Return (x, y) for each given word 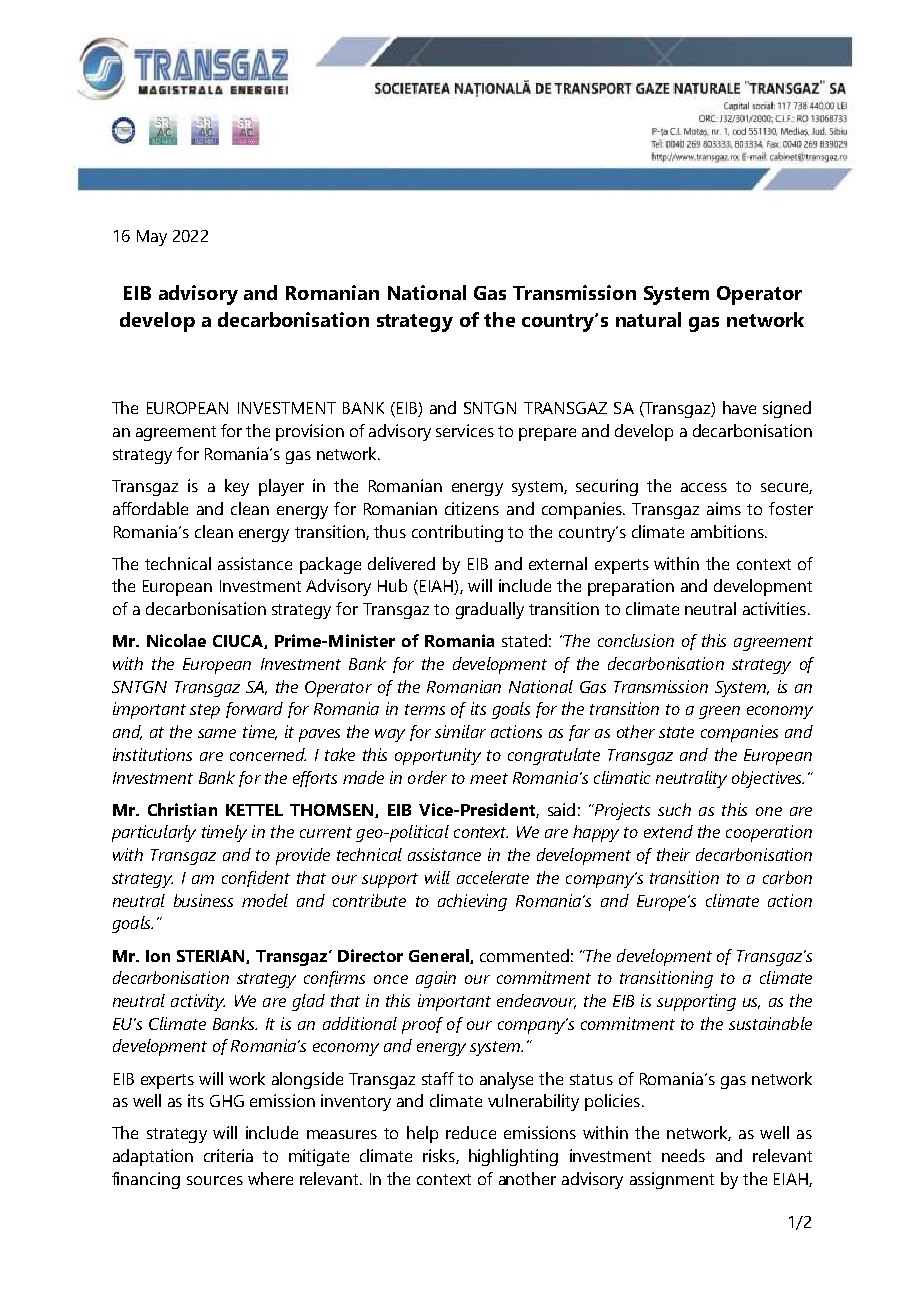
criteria (228, 1155)
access (704, 487)
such (674, 809)
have (739, 407)
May (152, 238)
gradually (490, 610)
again (436, 979)
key (237, 487)
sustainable (770, 1023)
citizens (472, 508)
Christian (182, 809)
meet (489, 778)
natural (648, 319)
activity (198, 1002)
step (205, 711)
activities (774, 608)
